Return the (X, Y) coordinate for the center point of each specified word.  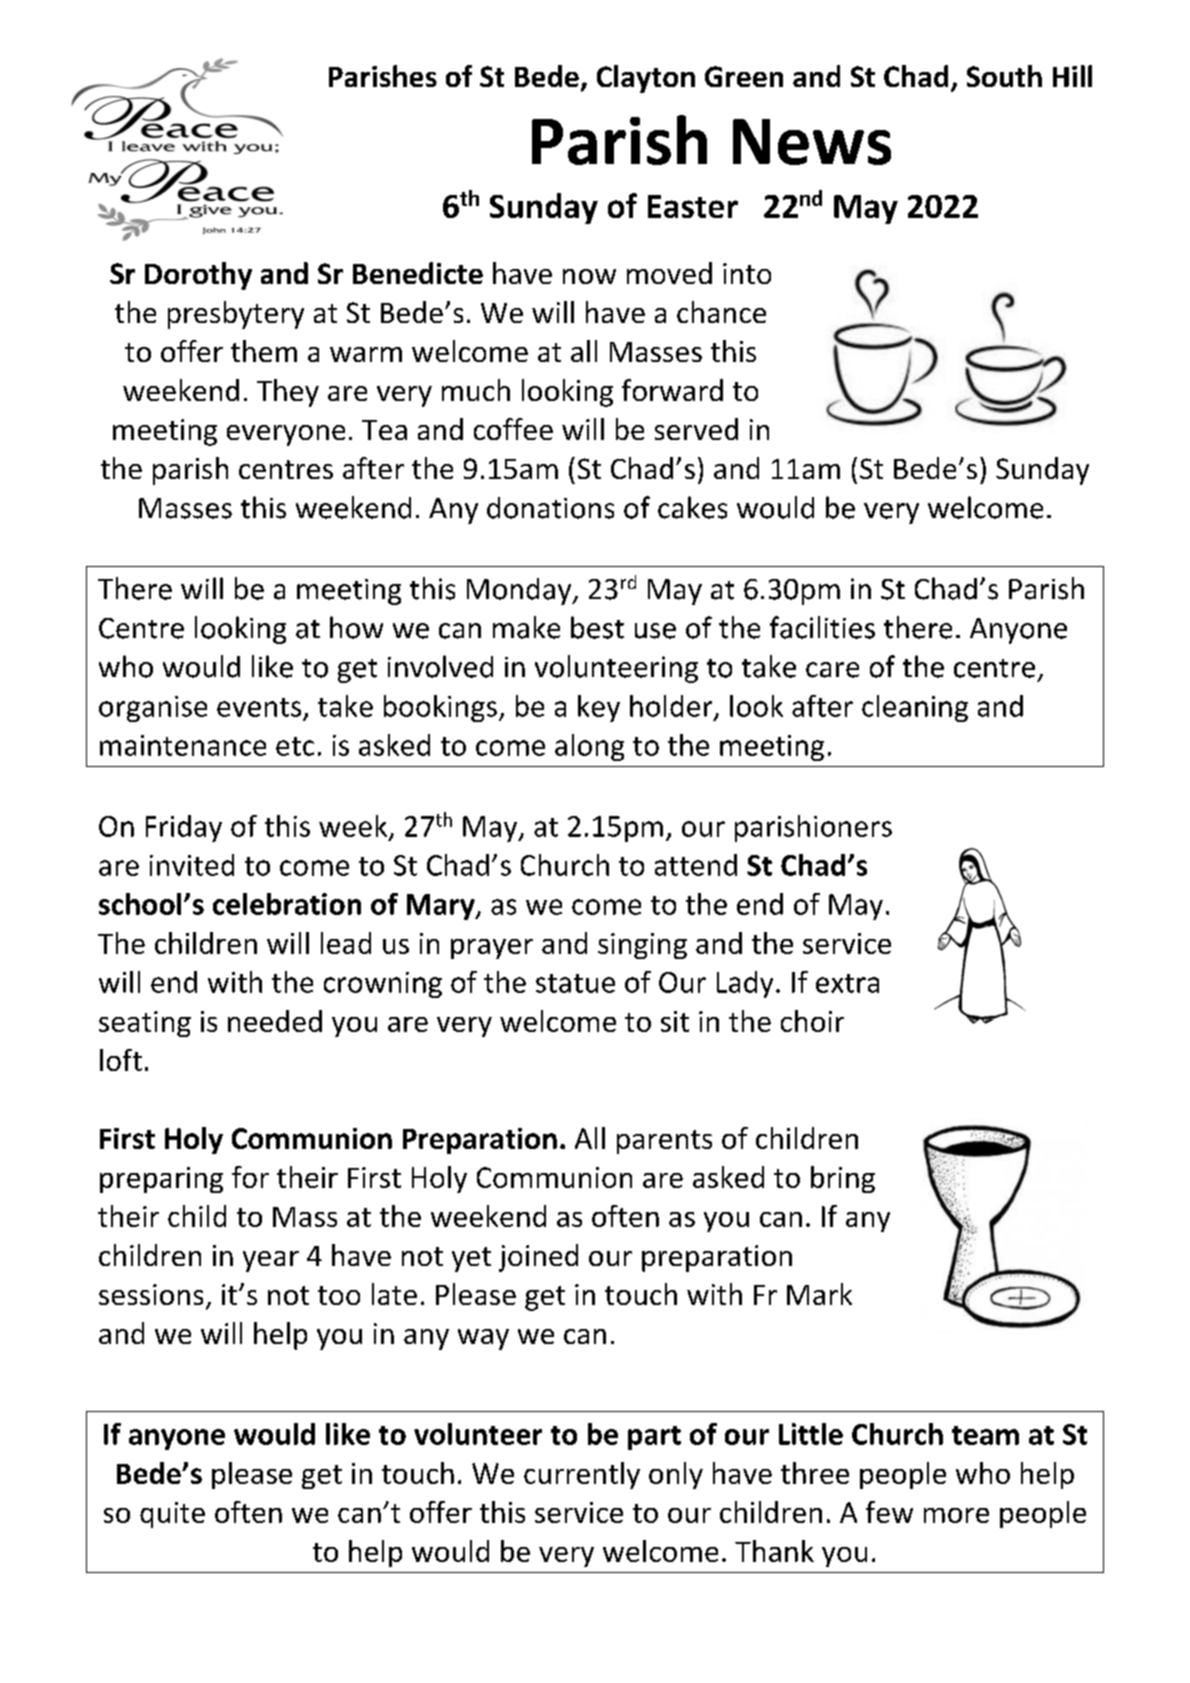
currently (582, 1475)
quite (172, 1515)
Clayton (646, 79)
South (1004, 76)
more (956, 1515)
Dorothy (198, 276)
